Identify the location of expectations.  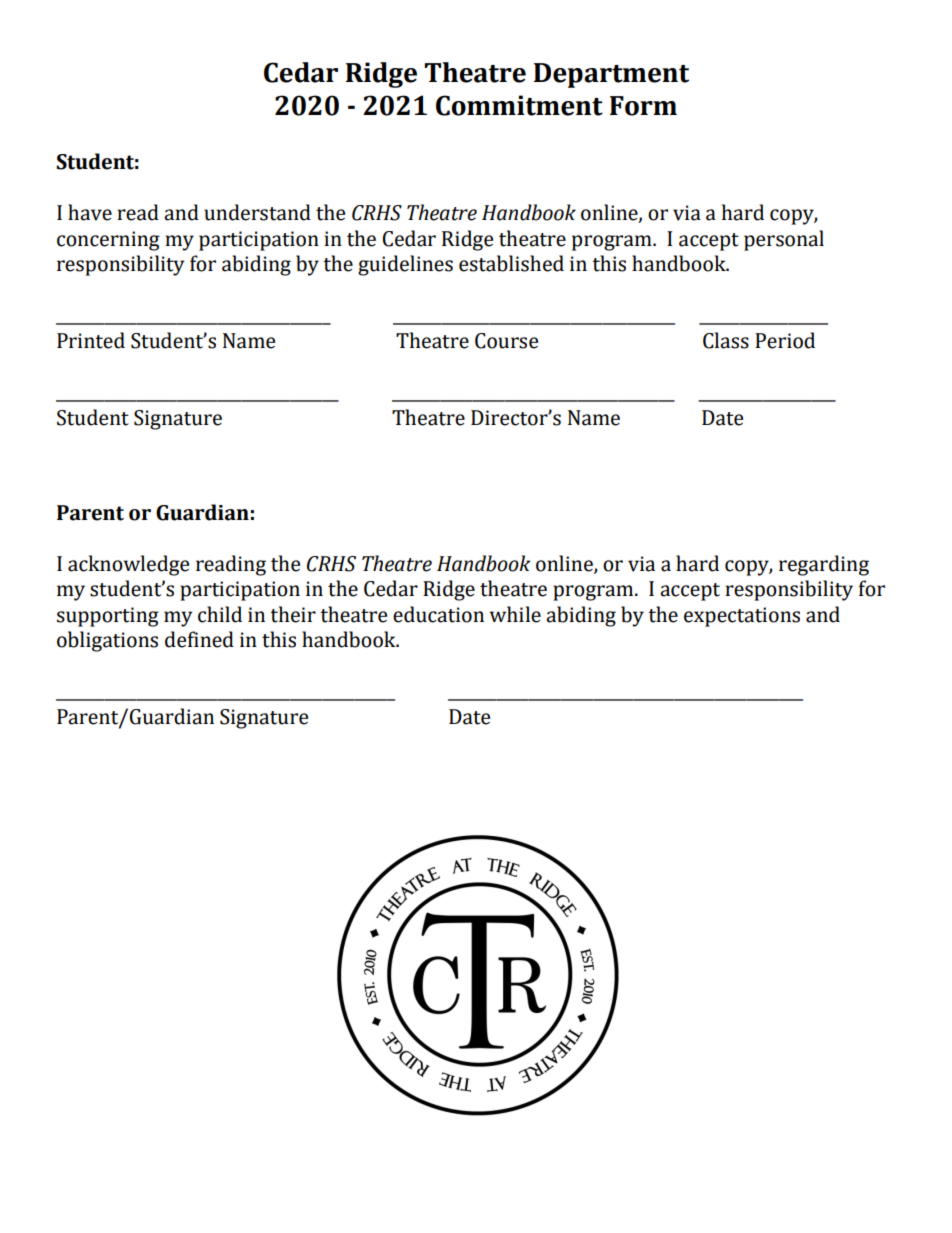
(742, 617).
